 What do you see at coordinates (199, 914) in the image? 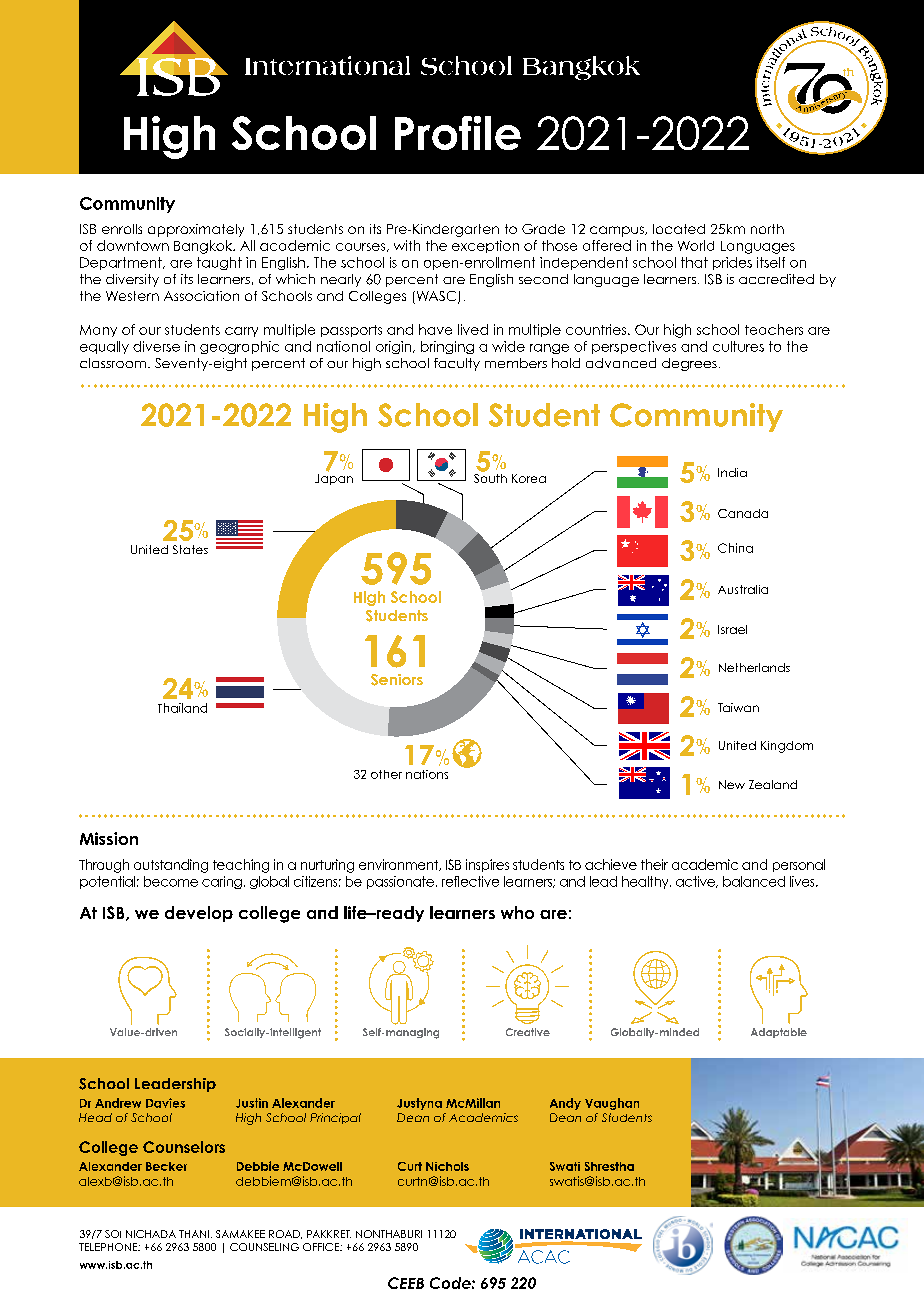
I see `develop` at bounding box center [199, 914].
